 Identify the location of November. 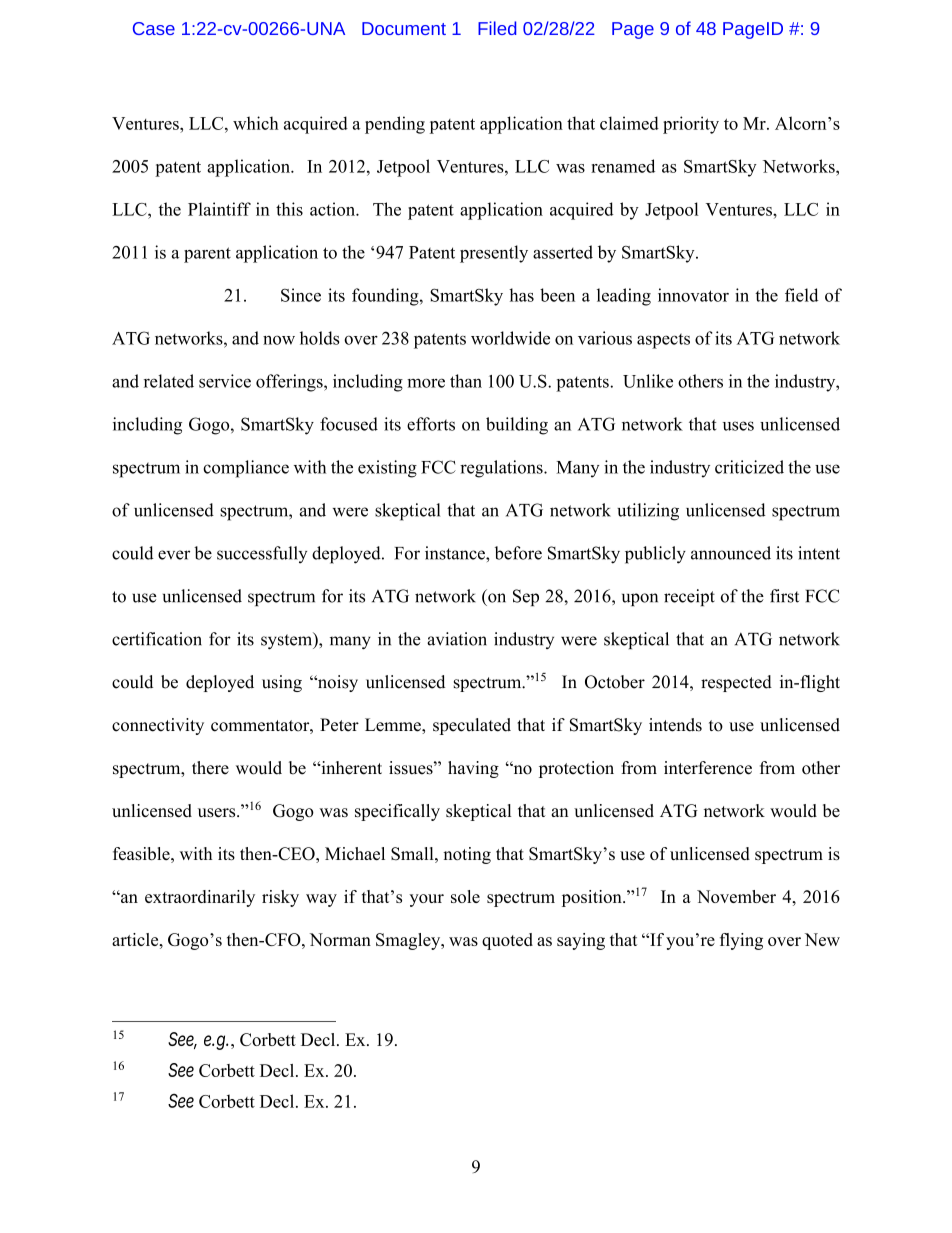
(736, 896).
